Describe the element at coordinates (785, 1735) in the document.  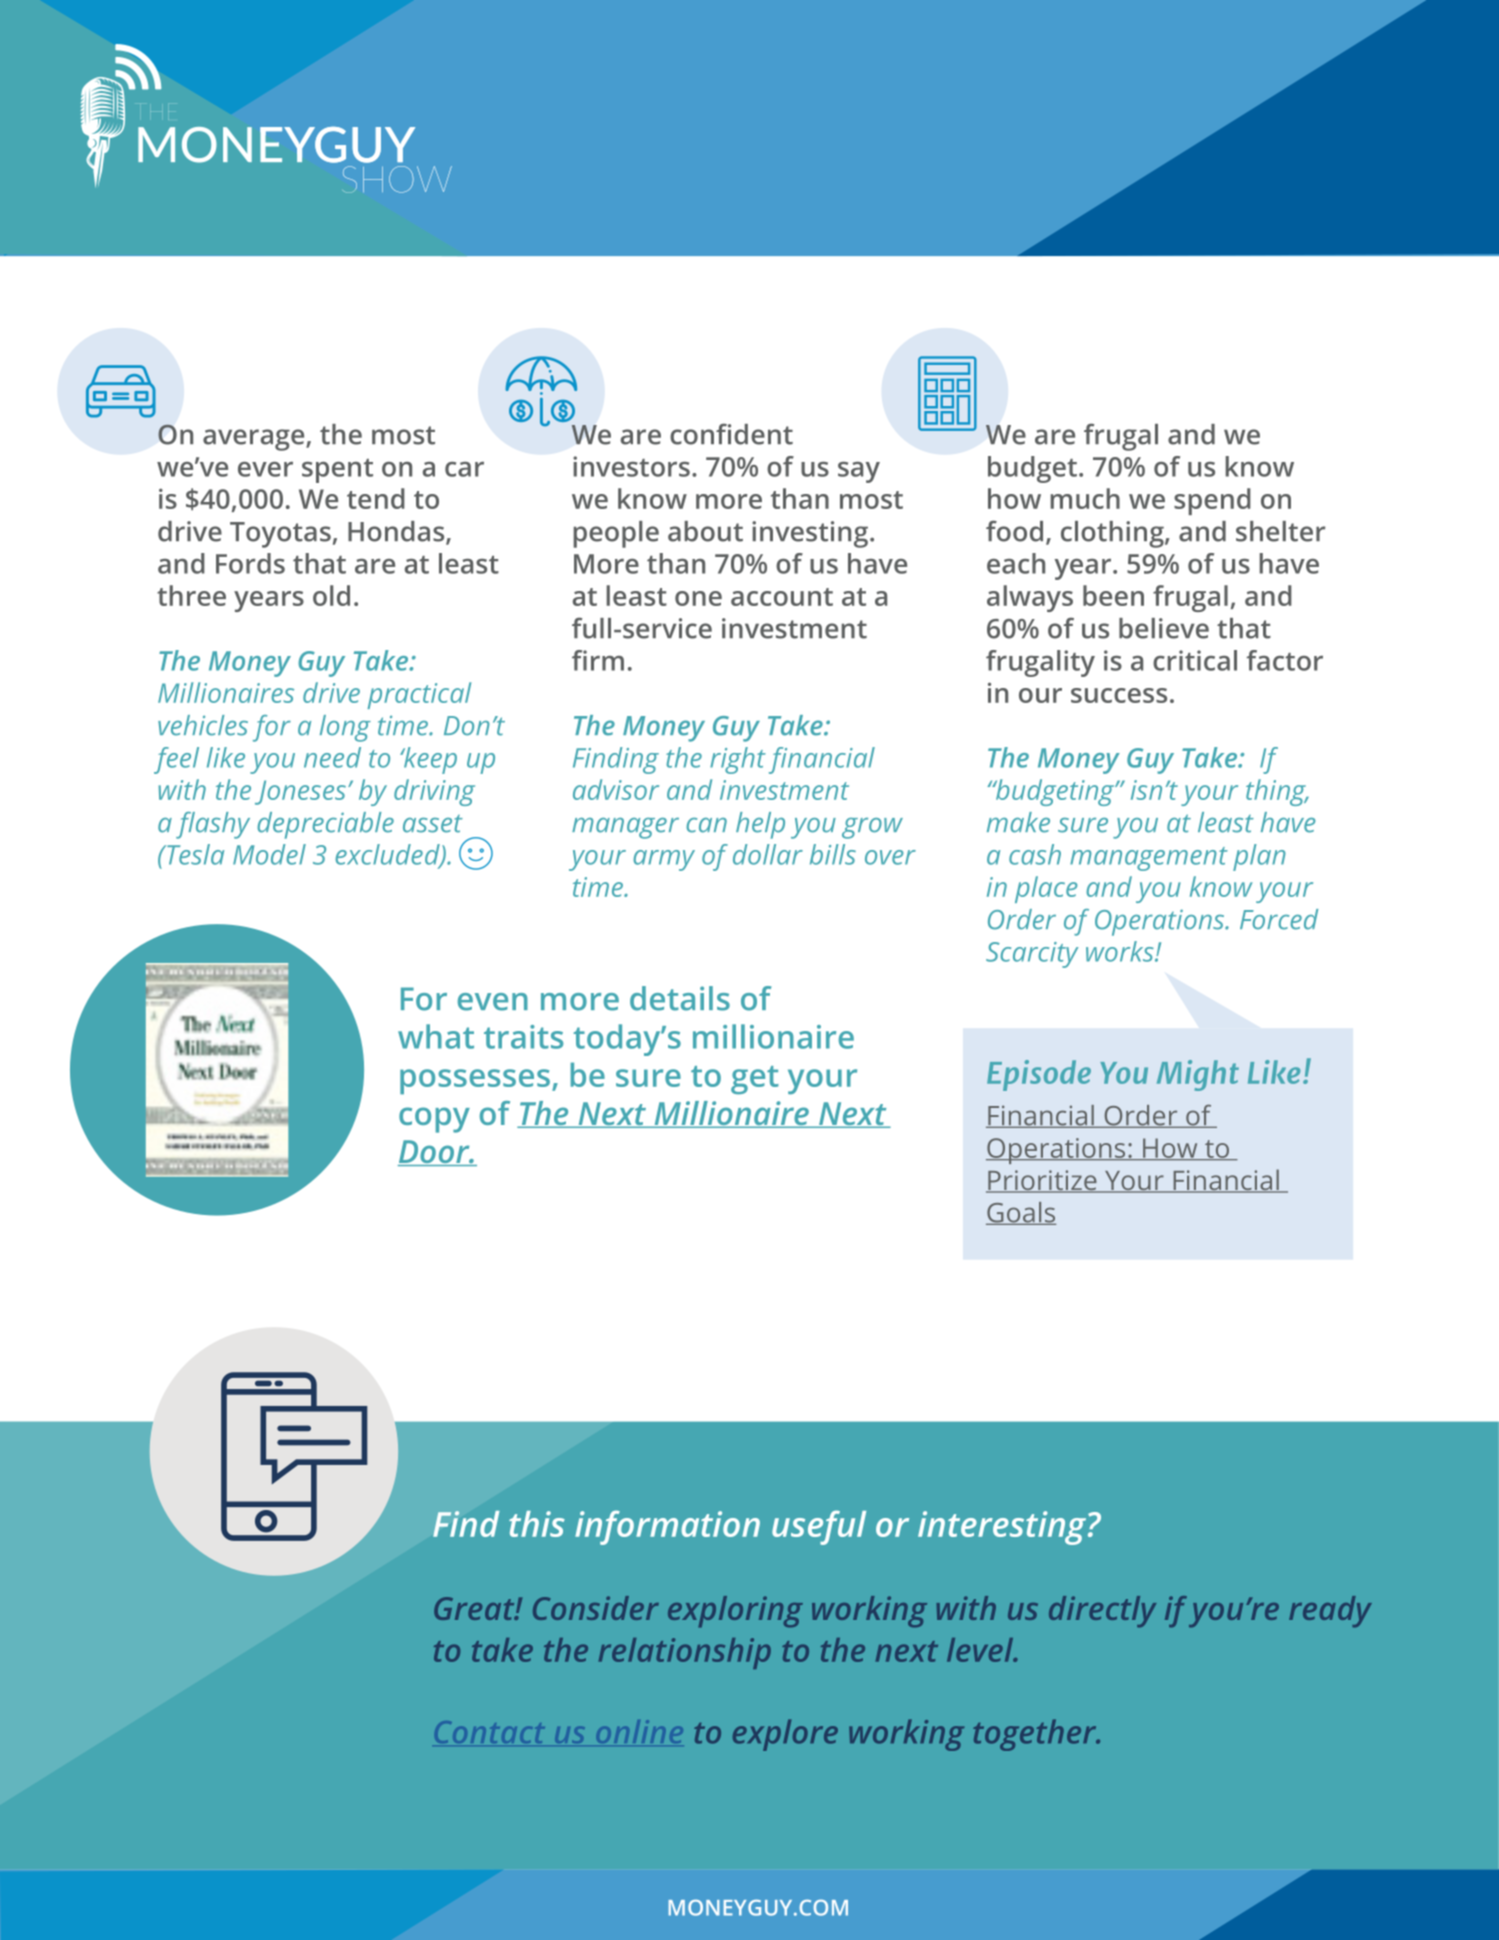
I see `explore` at that location.
